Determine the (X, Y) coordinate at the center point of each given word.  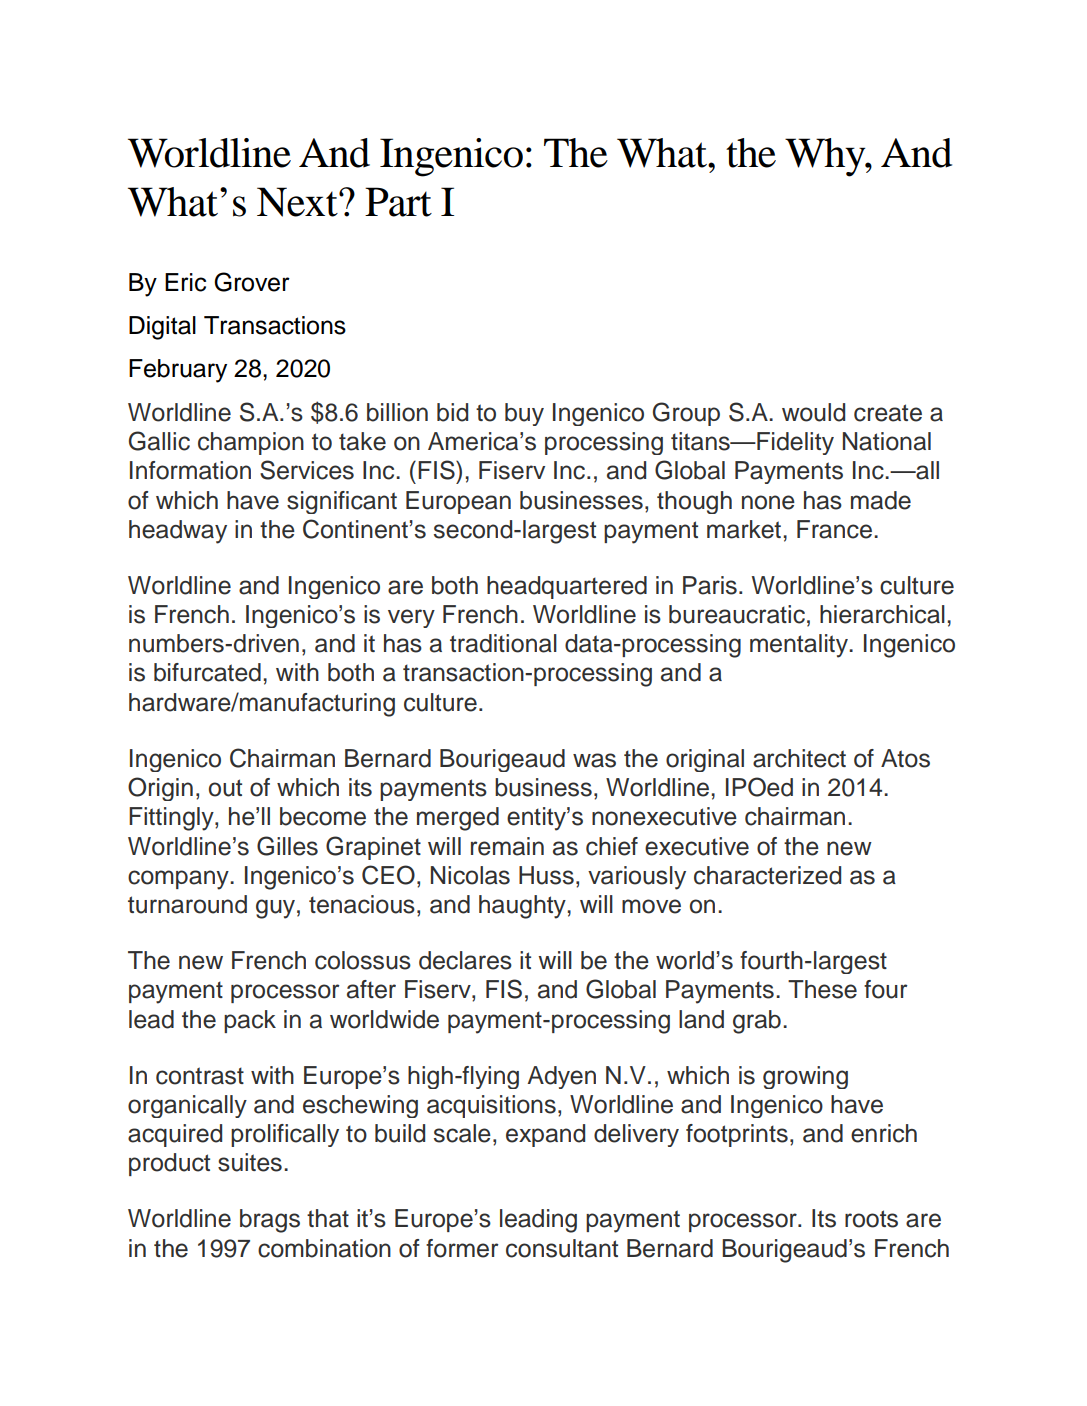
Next (298, 202)
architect (799, 758)
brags (270, 1221)
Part (398, 202)
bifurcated (207, 672)
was (594, 760)
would (813, 412)
